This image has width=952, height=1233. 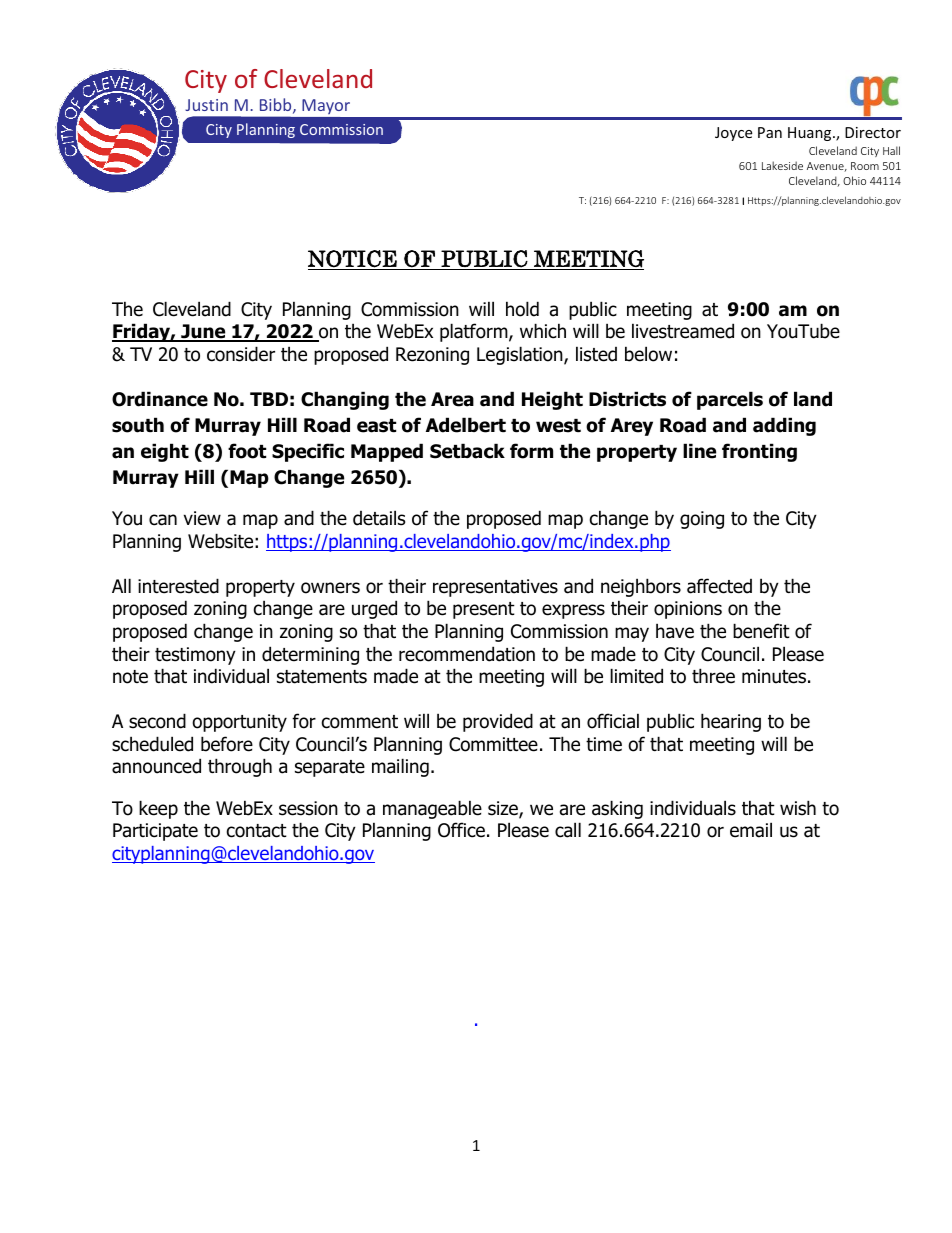 I want to click on Justin, so click(x=206, y=105).
